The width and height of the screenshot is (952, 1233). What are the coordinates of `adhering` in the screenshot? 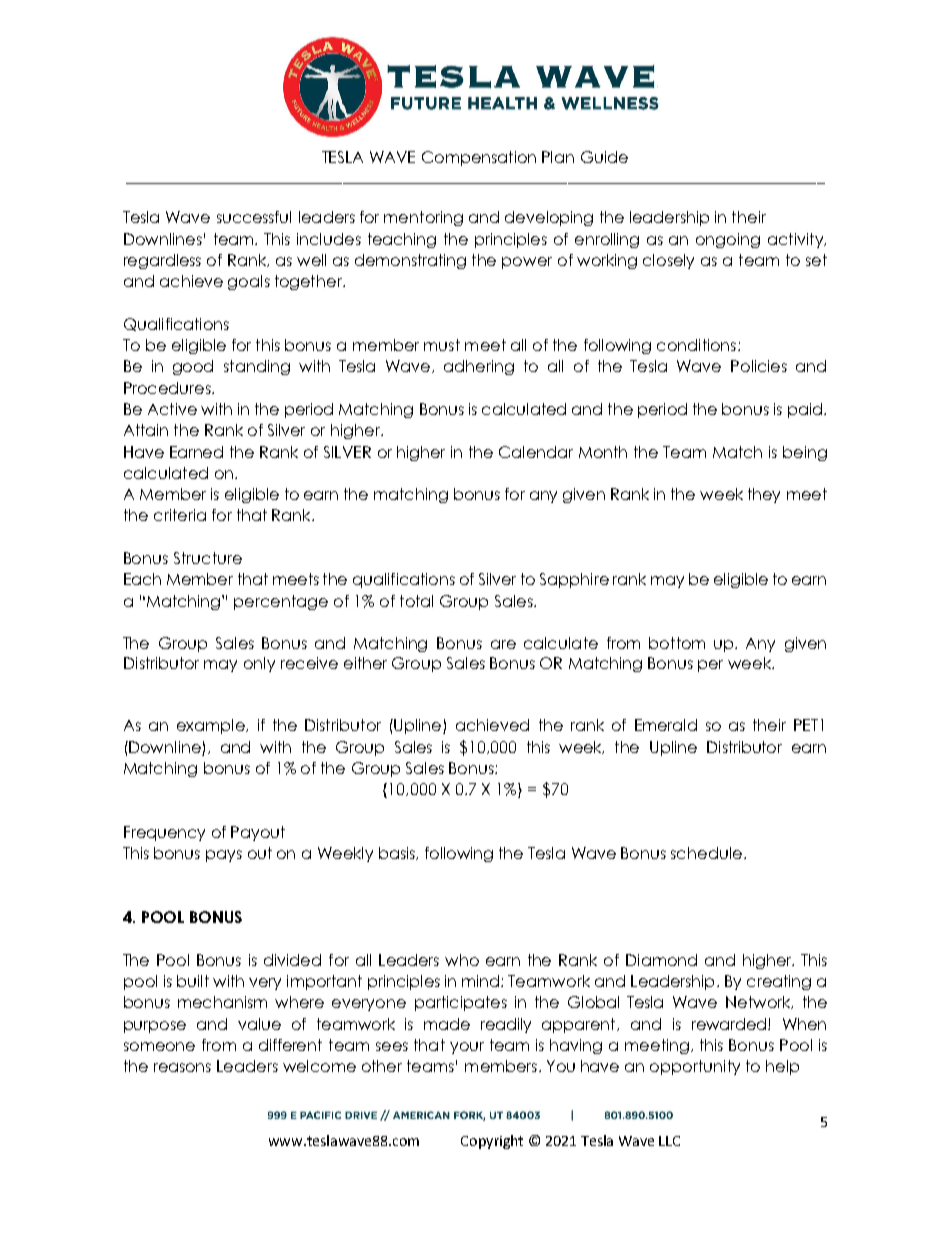 It's located at (479, 367).
